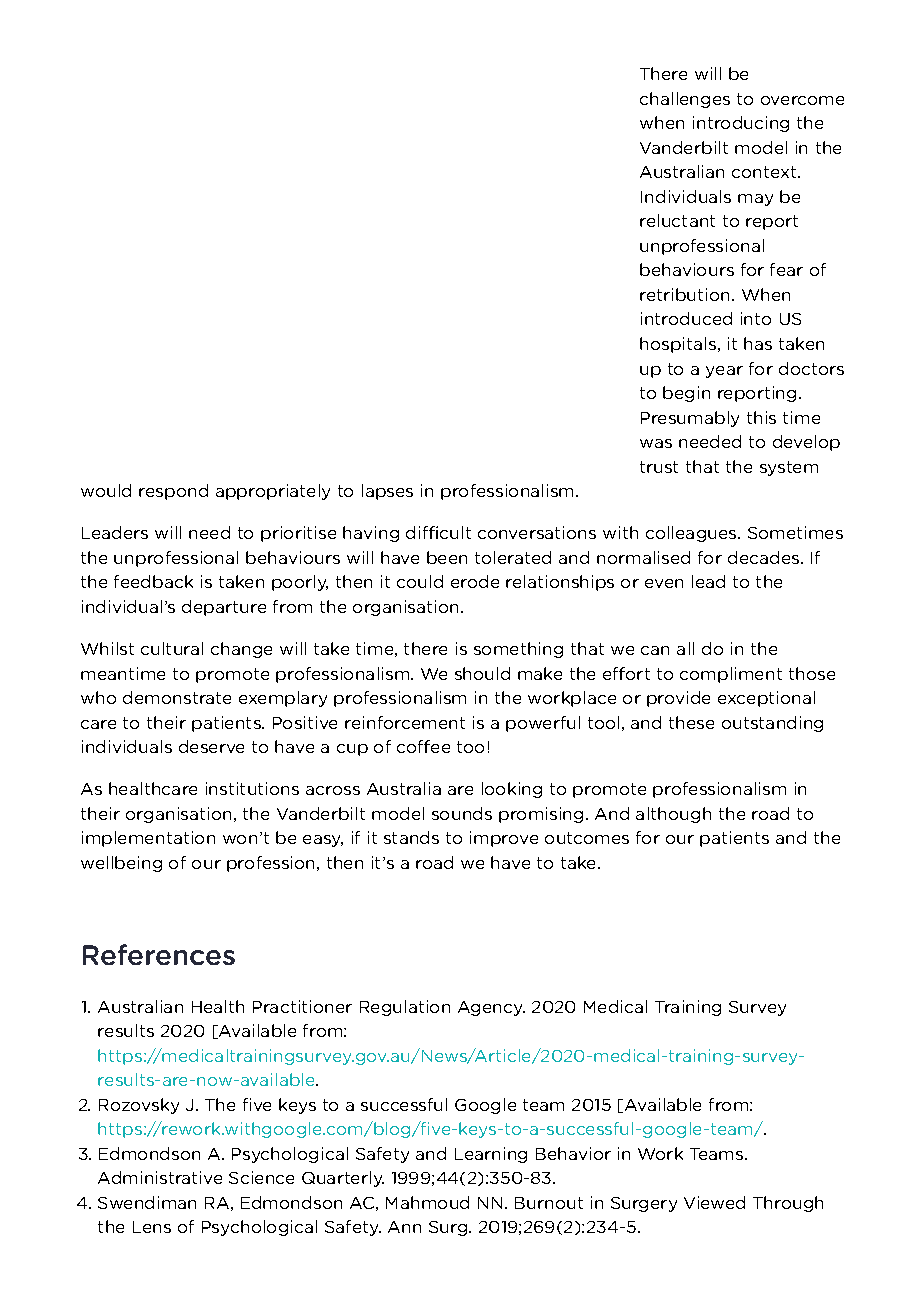 The image size is (924, 1307). What do you see at coordinates (673, 815) in the image?
I see `although` at bounding box center [673, 815].
